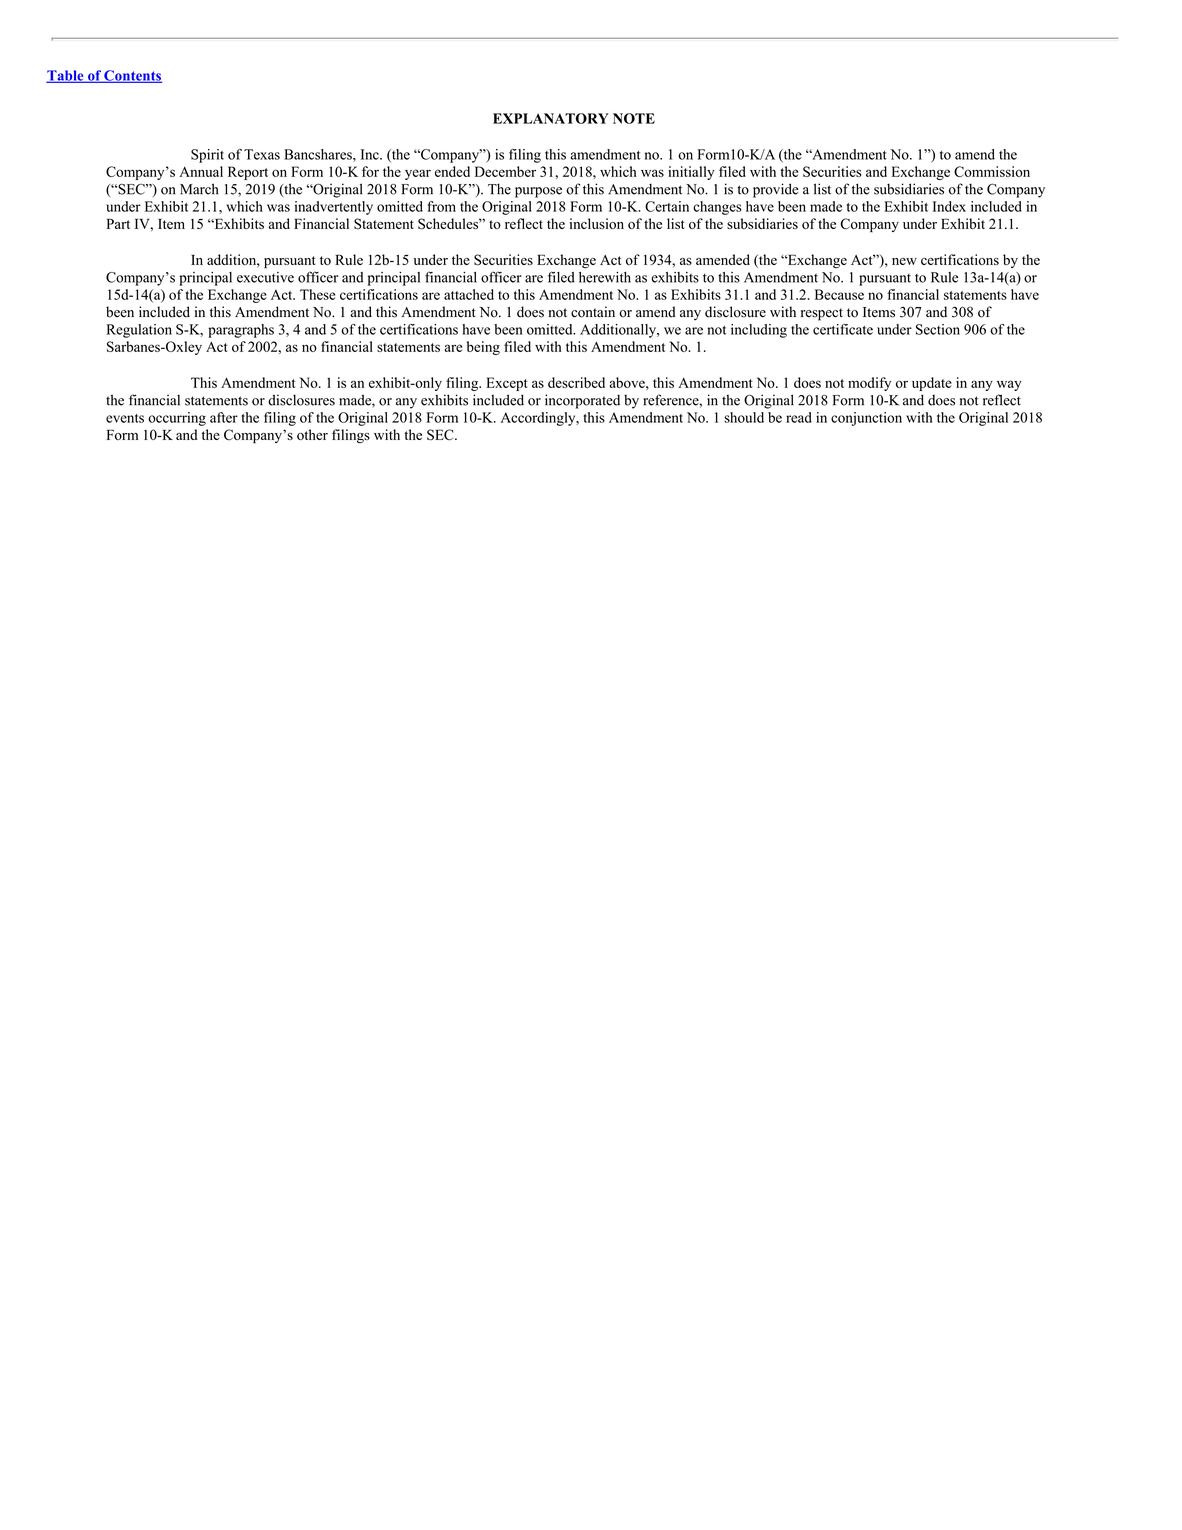 This screenshot has height=1530, width=1182. I want to click on conjunction, so click(866, 419).
